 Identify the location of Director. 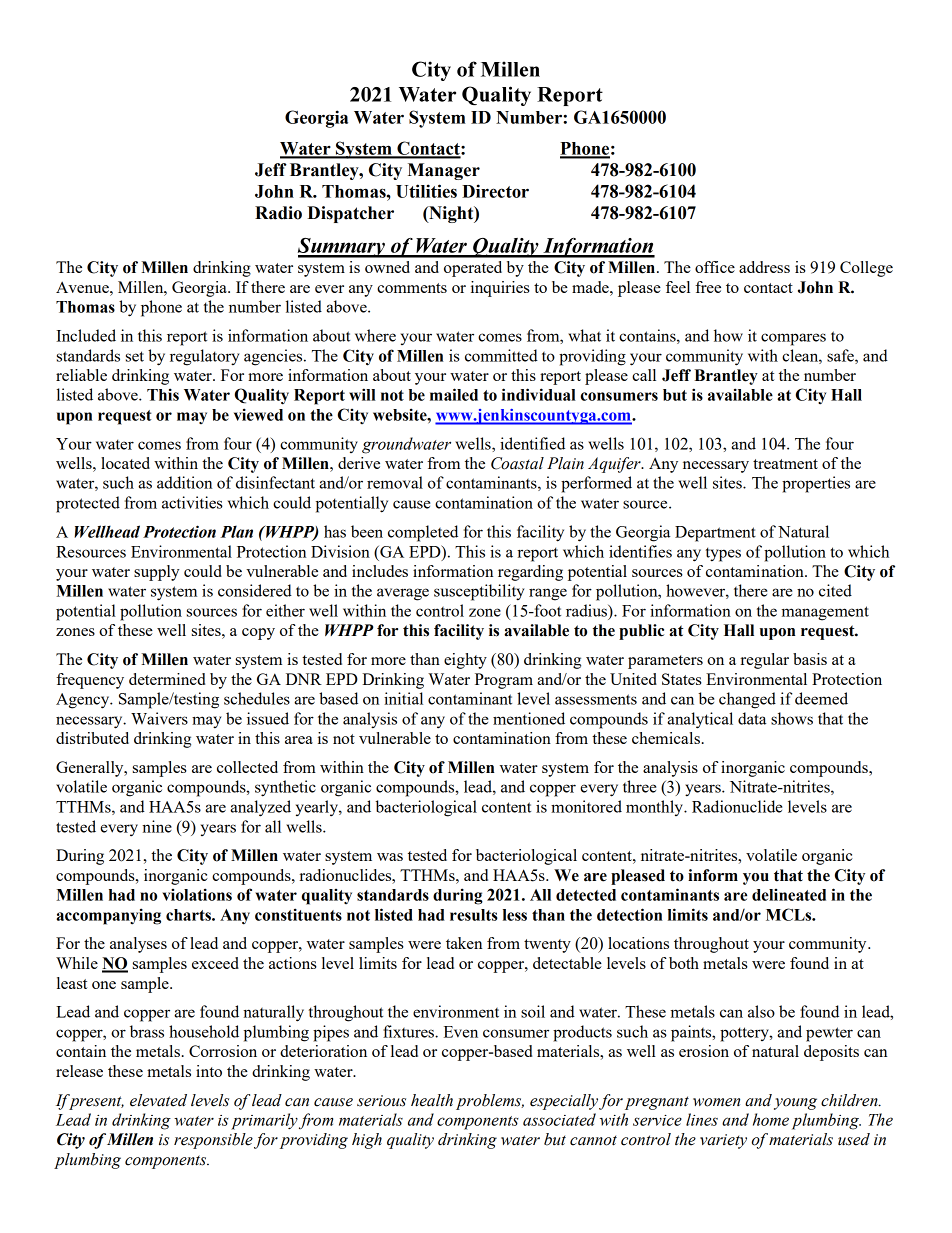
(495, 191).
